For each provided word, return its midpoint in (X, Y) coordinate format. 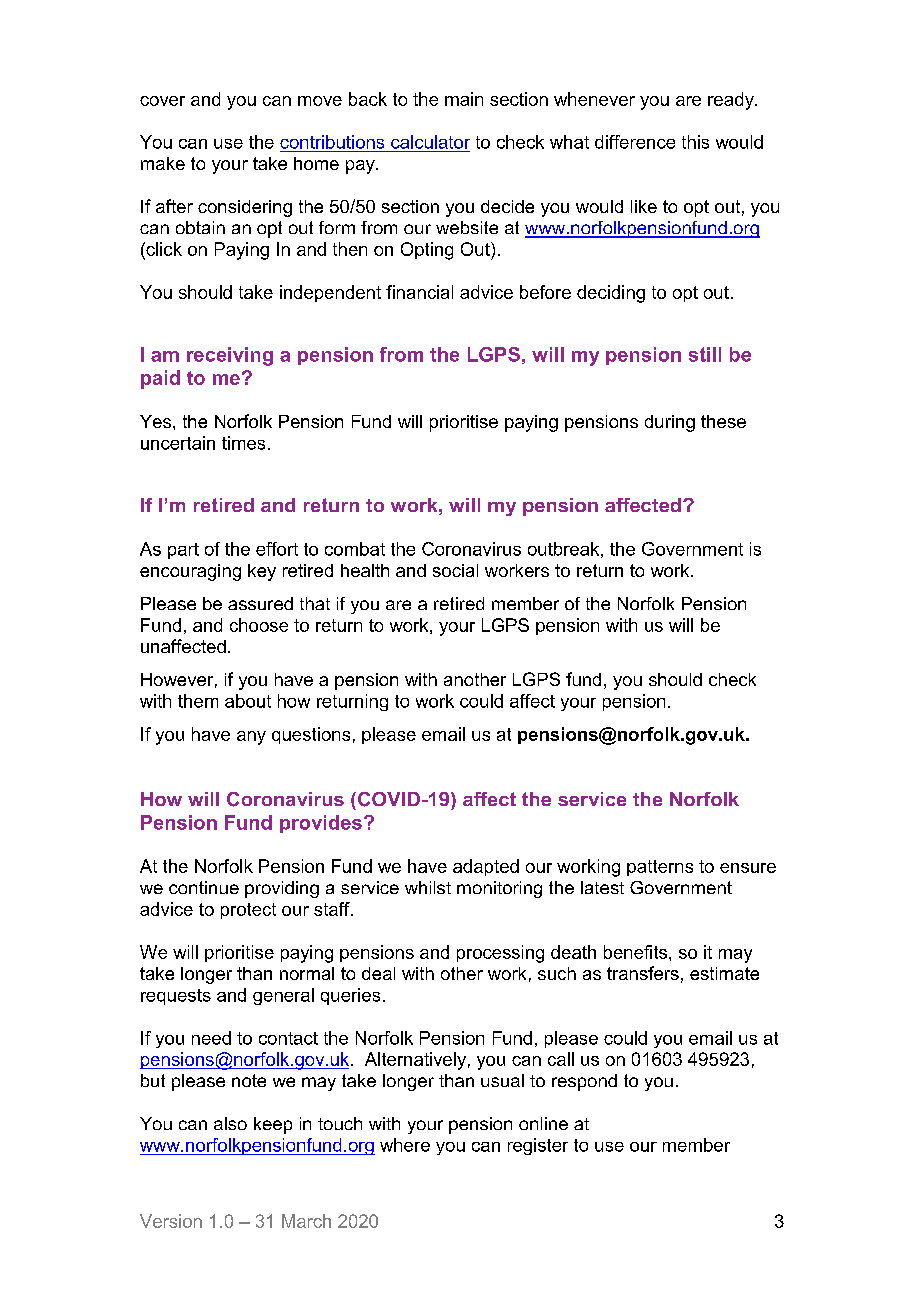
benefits (637, 952)
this (695, 142)
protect (248, 911)
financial (419, 292)
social (455, 570)
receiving (230, 356)
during (670, 423)
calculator (430, 142)
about (248, 701)
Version (171, 1221)
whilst (428, 887)
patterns (660, 868)
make (163, 163)
